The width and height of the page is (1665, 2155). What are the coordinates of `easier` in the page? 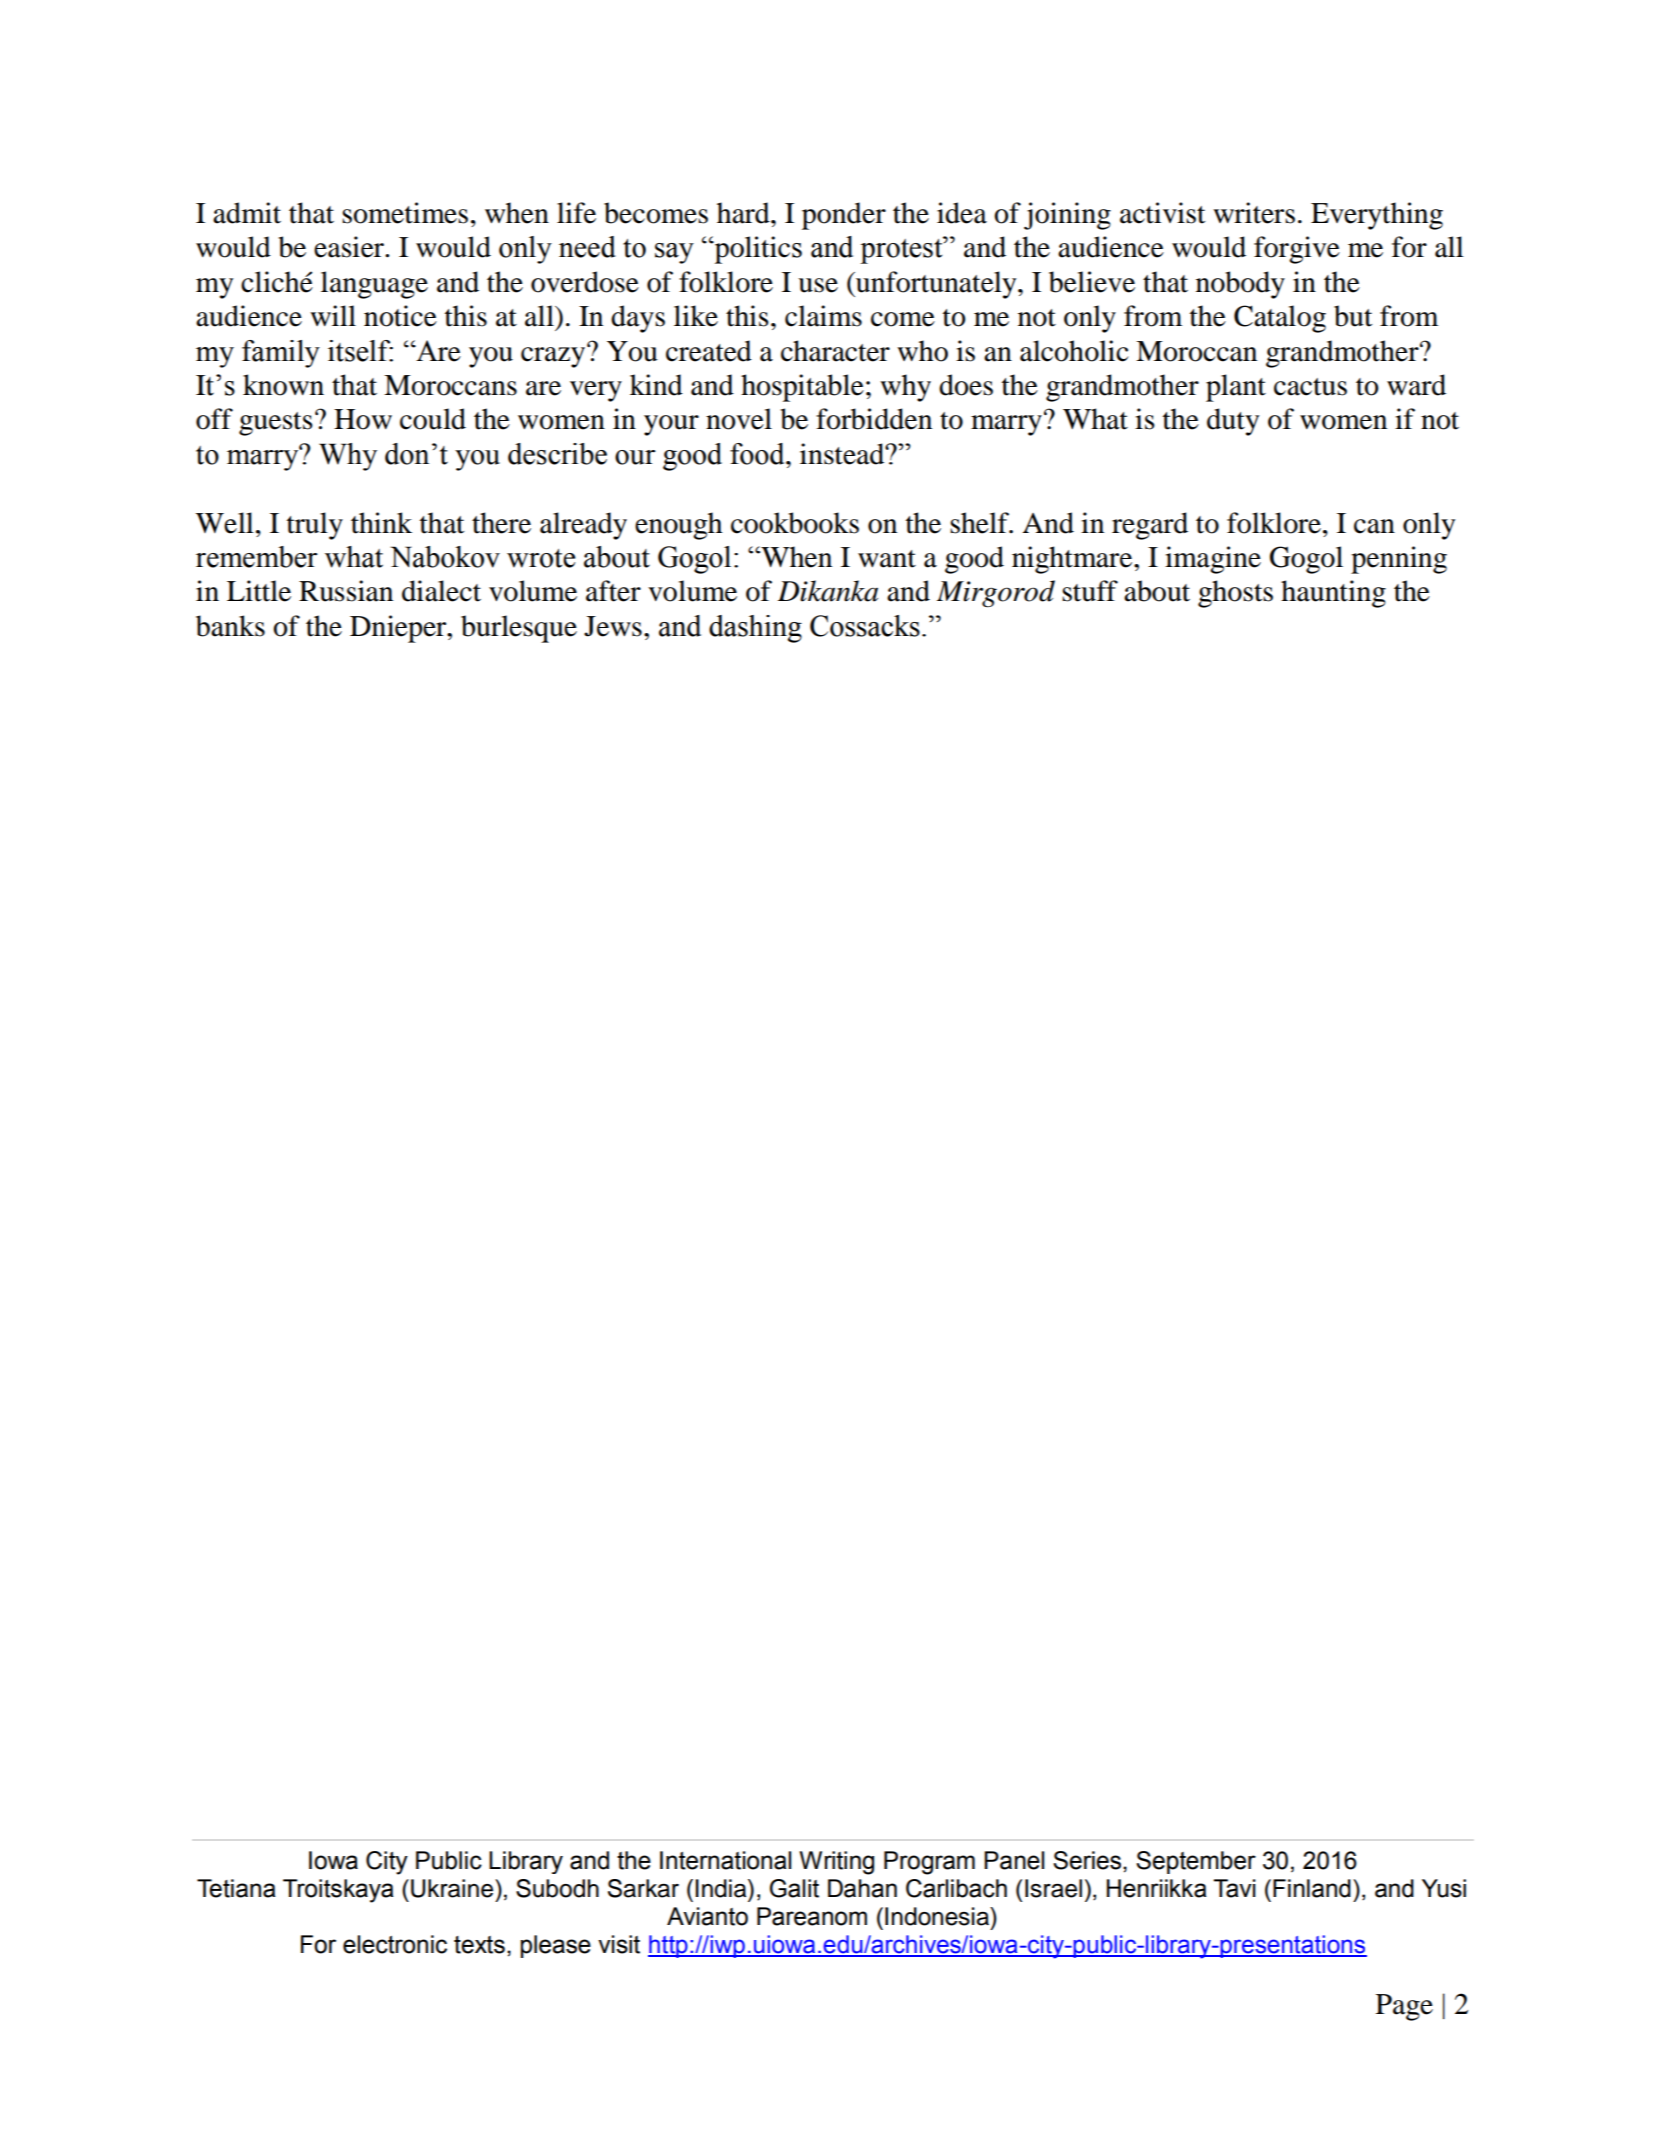 It's located at (350, 247).
